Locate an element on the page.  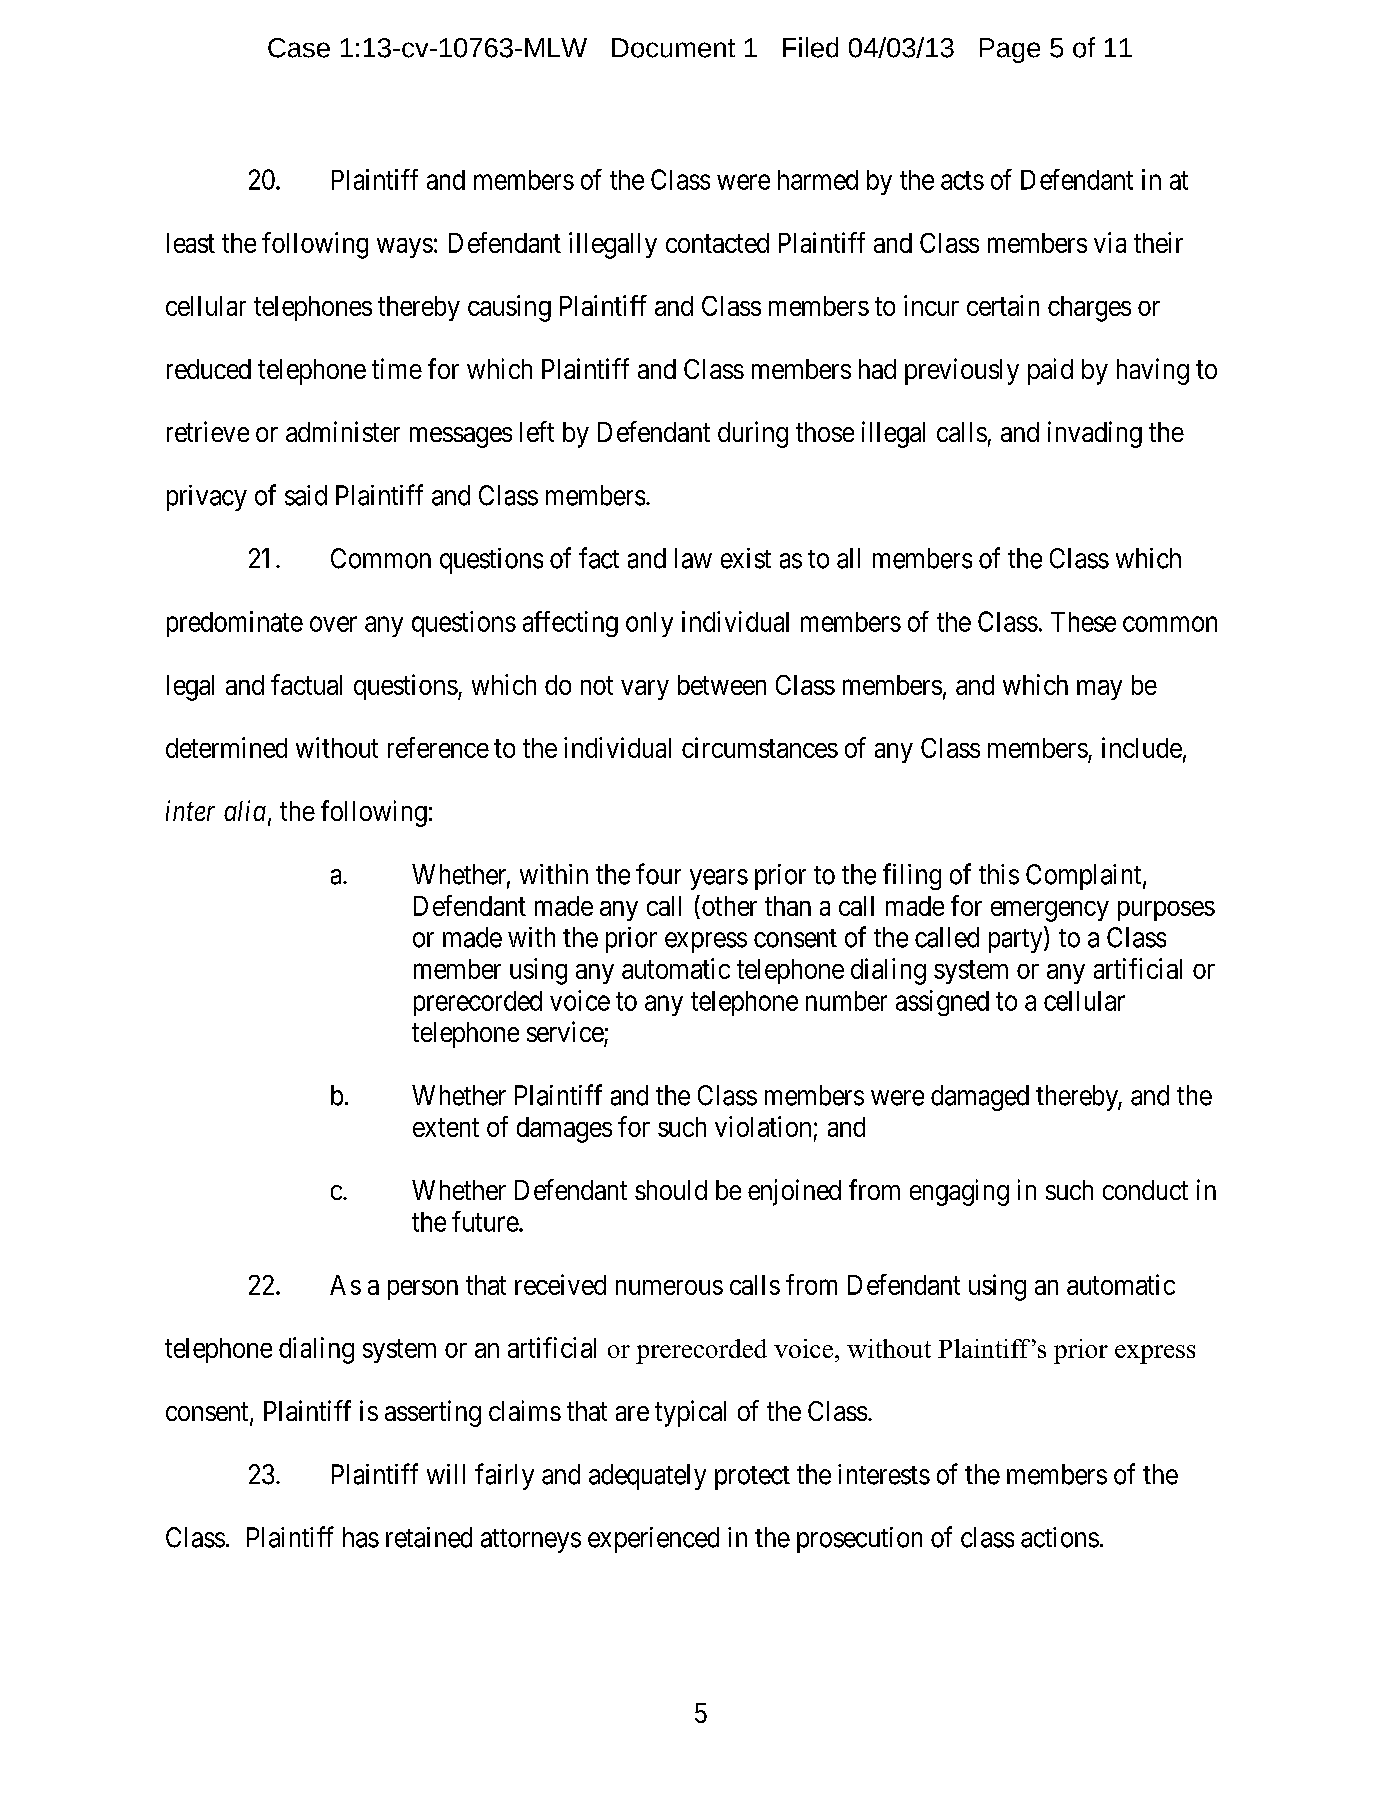
should is located at coordinates (671, 1190).
